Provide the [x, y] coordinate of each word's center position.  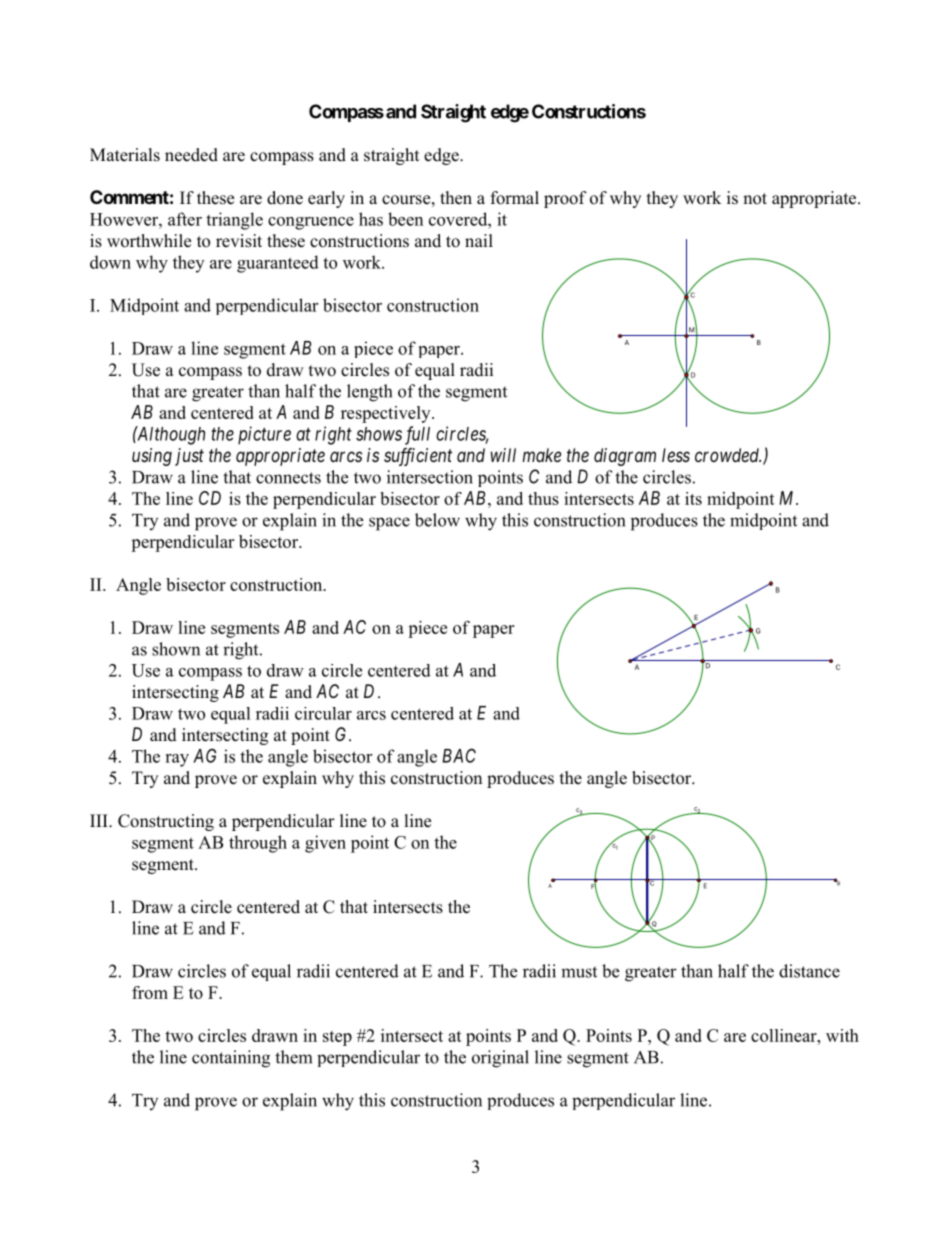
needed [191, 155]
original [500, 1059]
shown [176, 649]
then [456, 198]
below [437, 520]
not [755, 199]
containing [231, 1059]
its [693, 498]
